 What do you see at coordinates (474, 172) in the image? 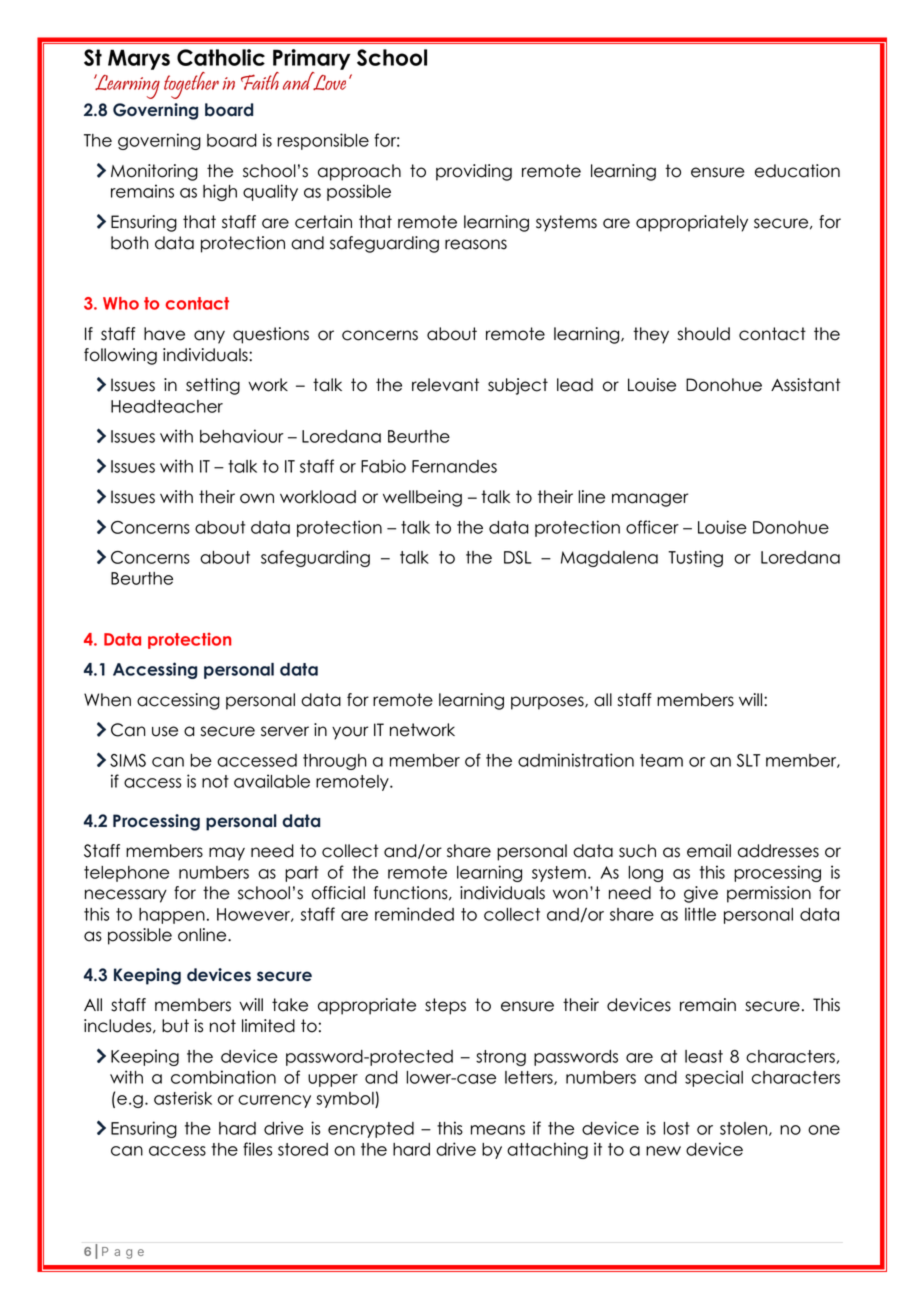
I see `providing` at bounding box center [474, 172].
